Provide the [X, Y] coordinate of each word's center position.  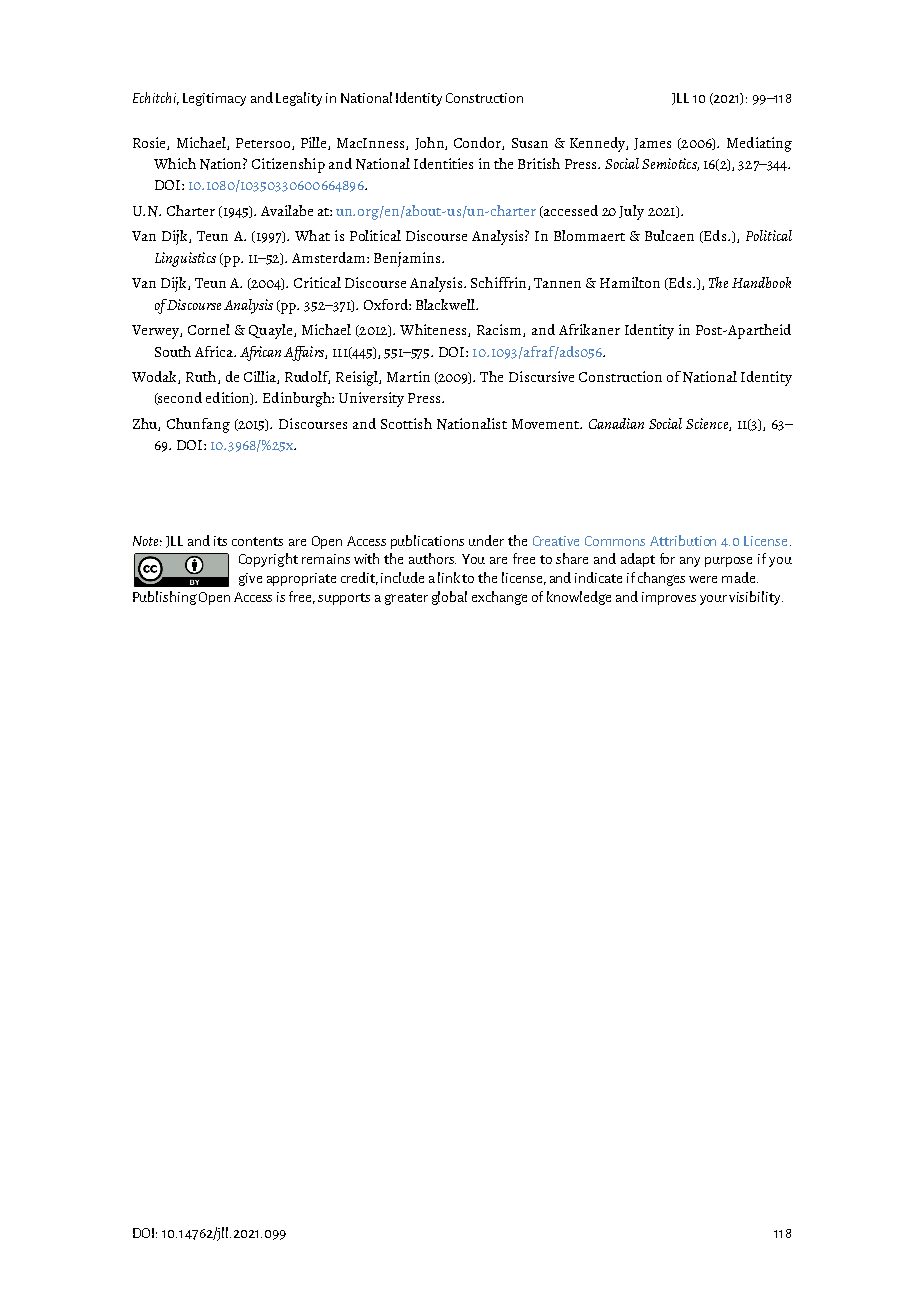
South [173, 351]
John [430, 143]
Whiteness [434, 330]
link [449, 577]
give [250, 579]
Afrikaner [589, 329]
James [652, 144]
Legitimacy [214, 99]
